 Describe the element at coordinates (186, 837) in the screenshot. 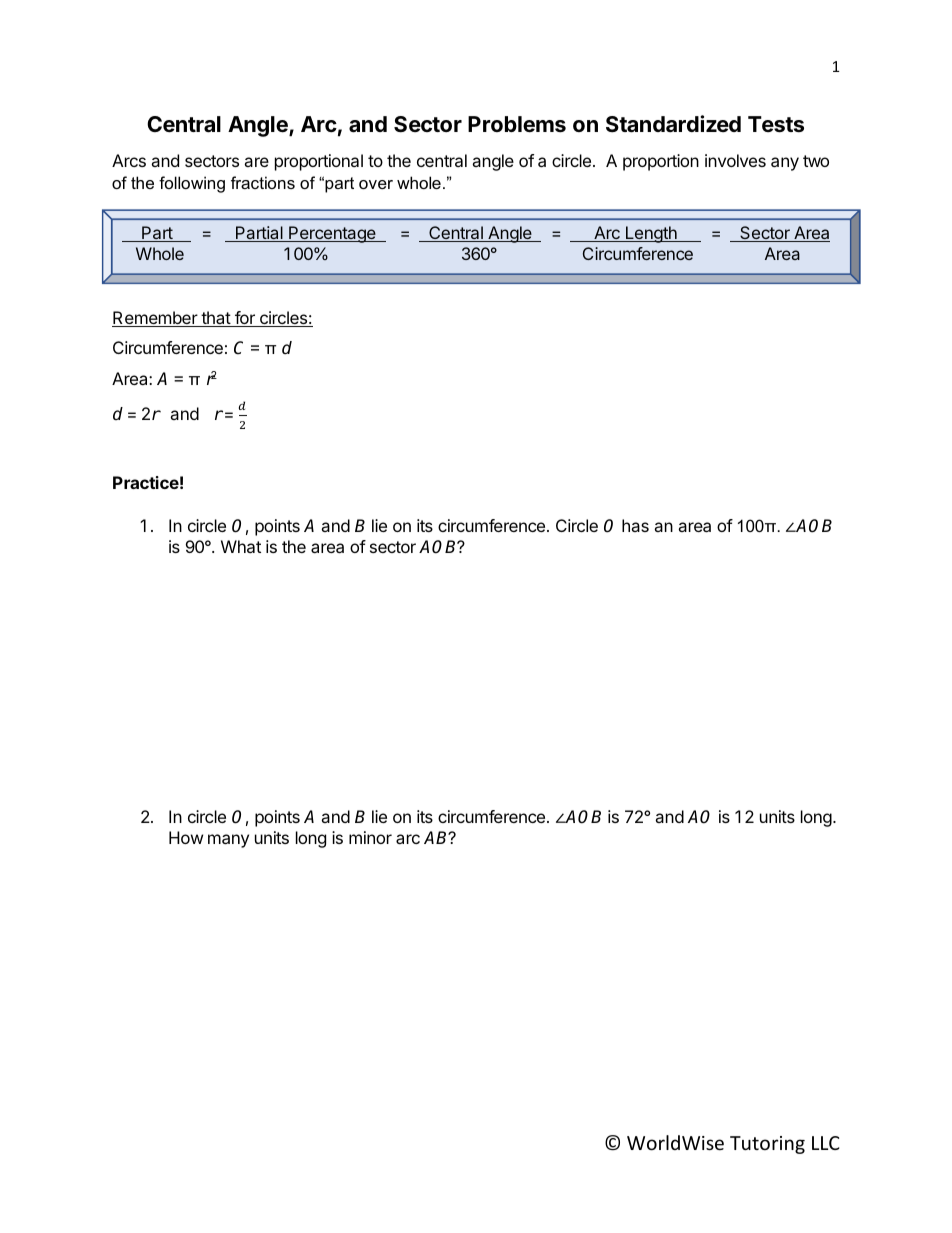

I see `How` at that location.
